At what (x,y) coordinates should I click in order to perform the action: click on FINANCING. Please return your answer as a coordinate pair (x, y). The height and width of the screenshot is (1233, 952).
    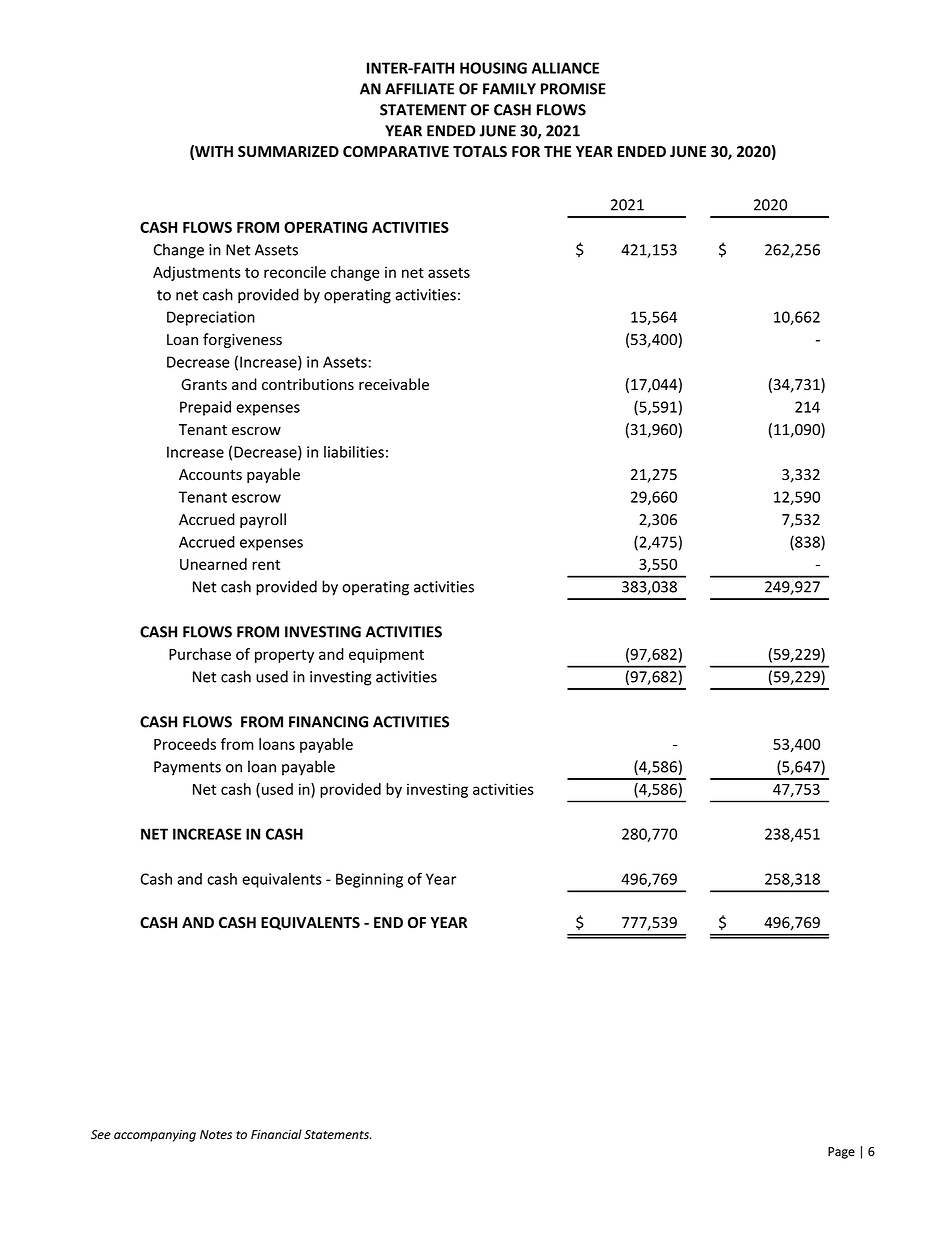
    Looking at the image, I should click on (328, 722).
